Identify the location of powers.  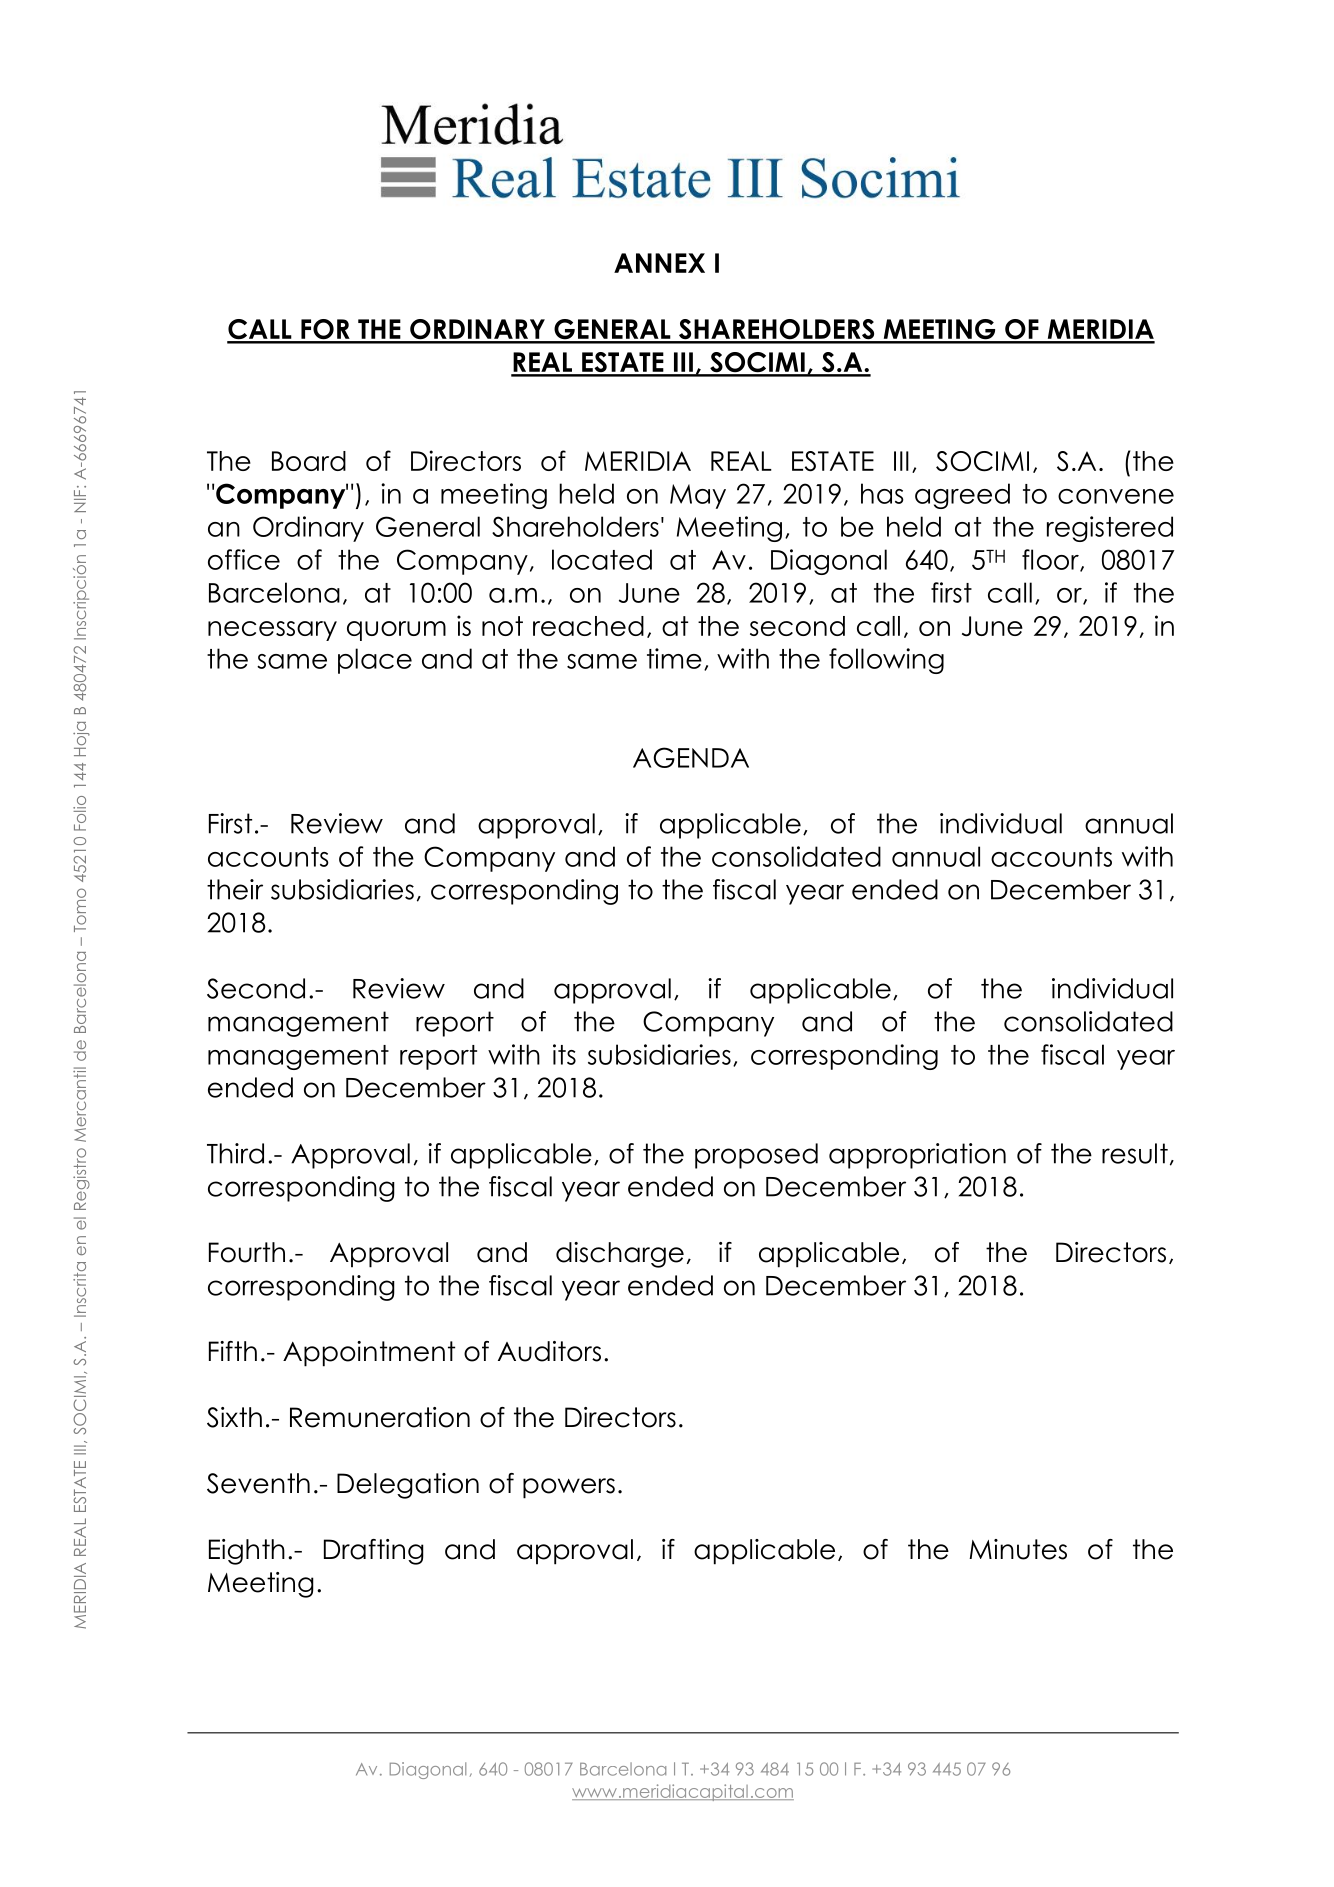
(569, 1488).
